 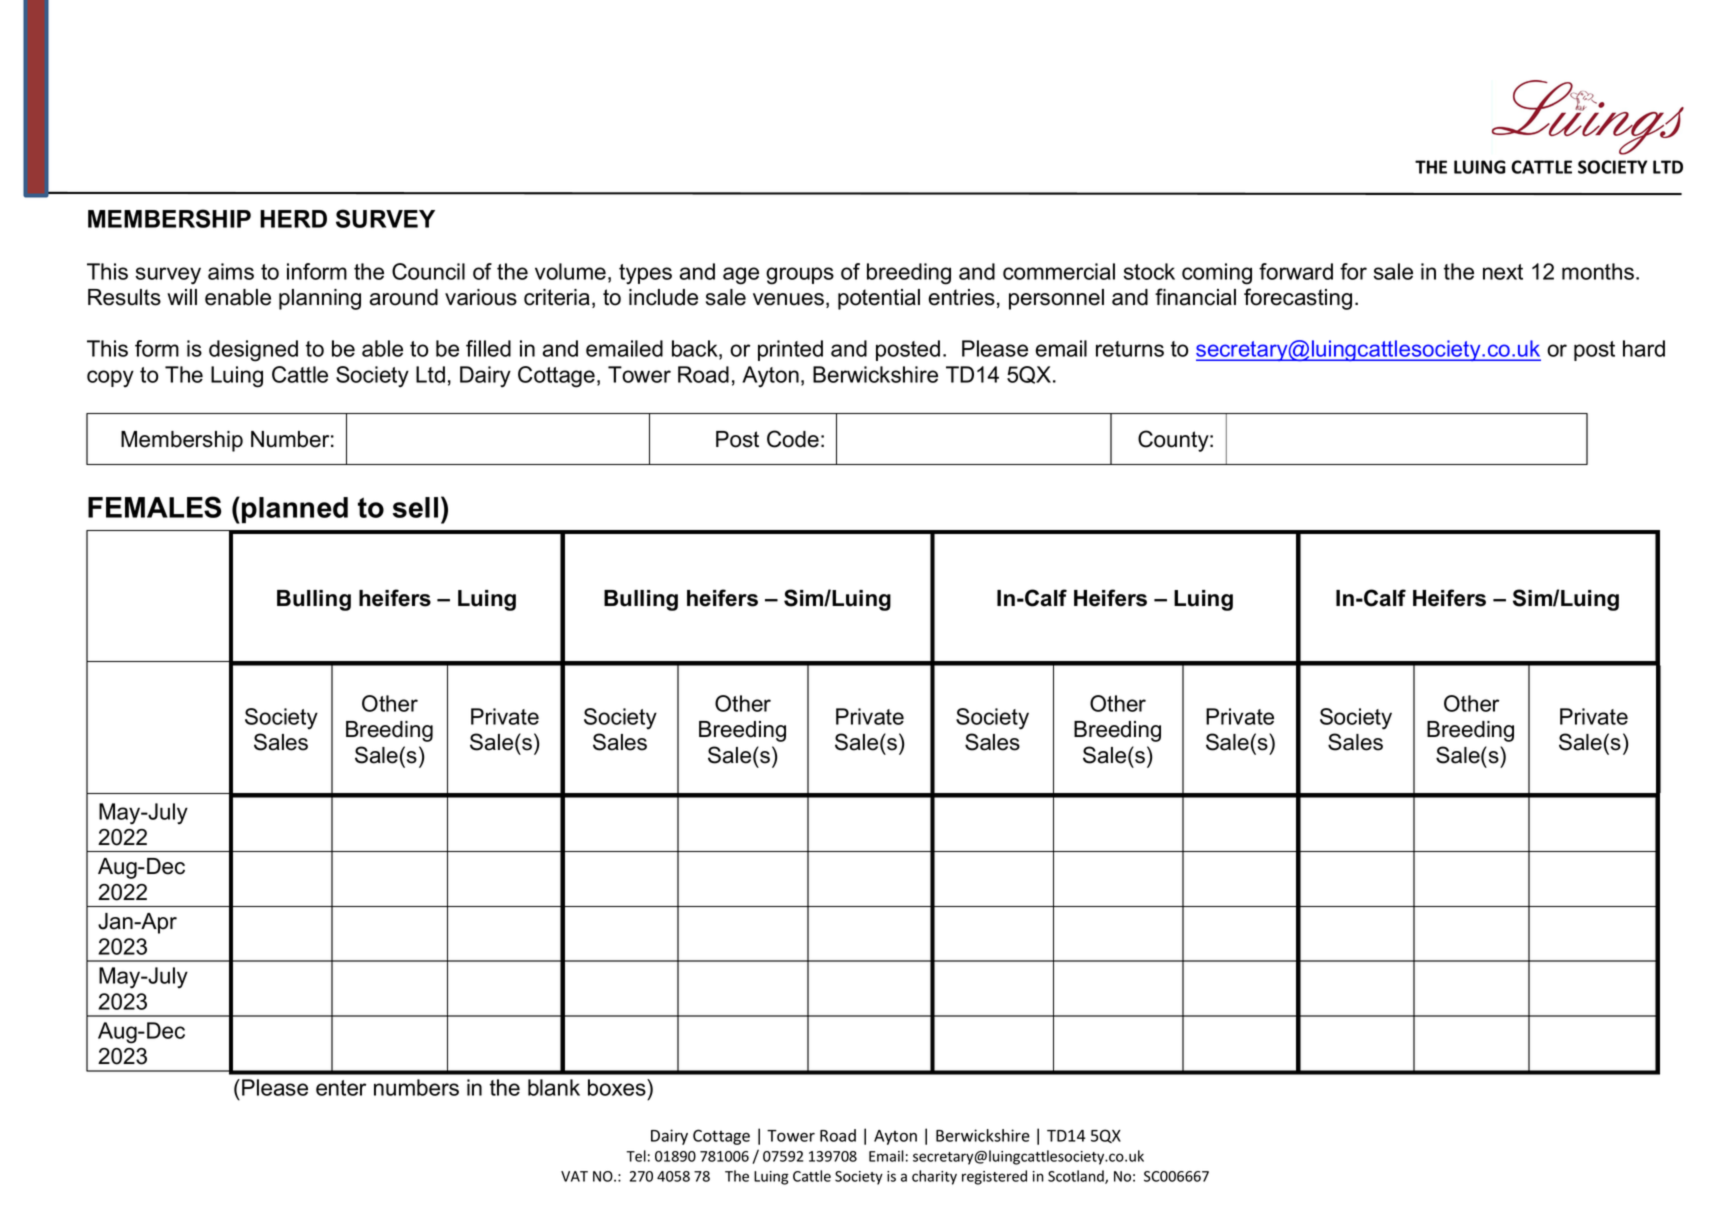 I want to click on enter, so click(x=341, y=1088).
